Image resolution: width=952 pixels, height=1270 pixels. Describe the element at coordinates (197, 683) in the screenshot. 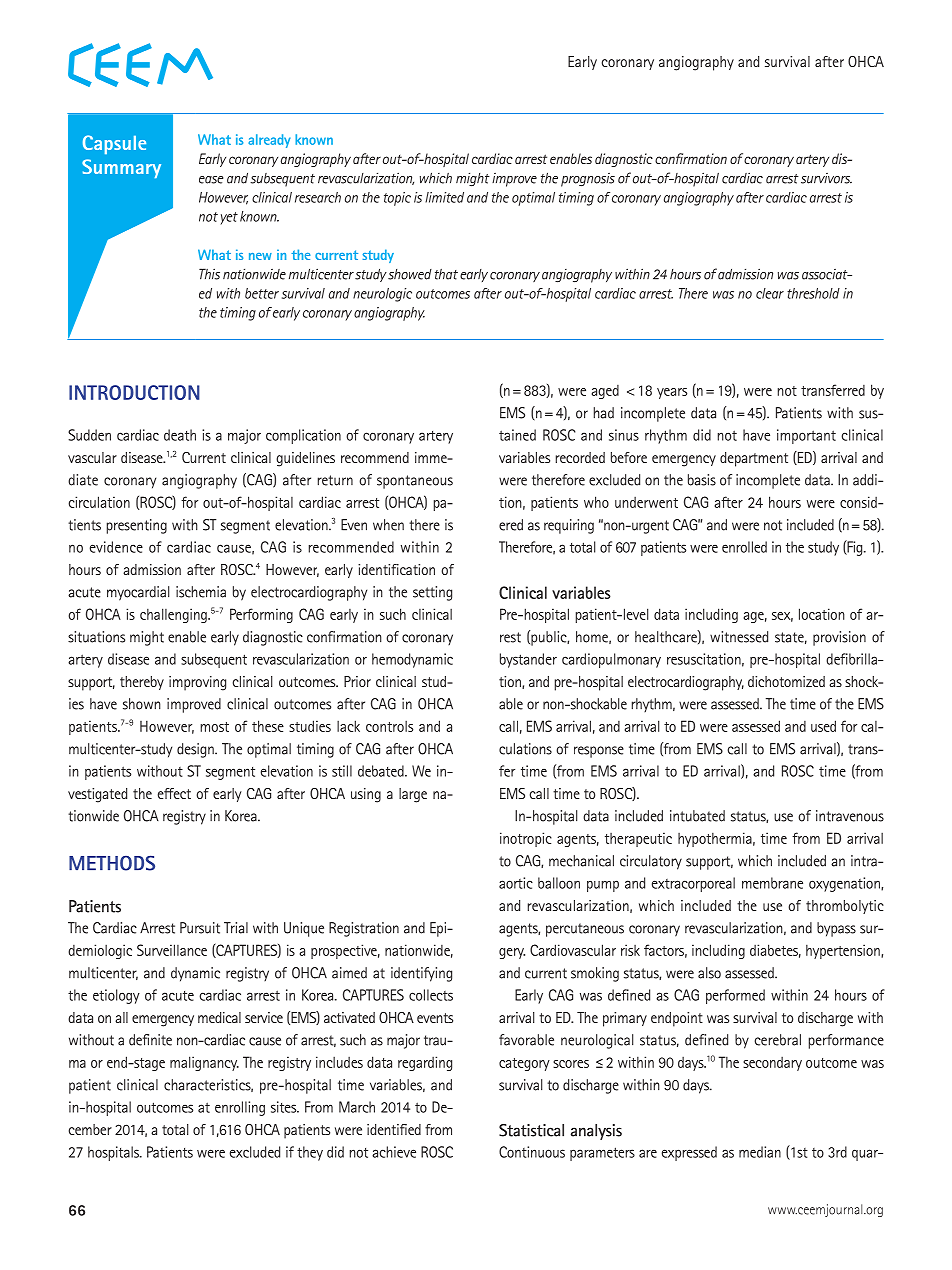

I see `improving` at that location.
